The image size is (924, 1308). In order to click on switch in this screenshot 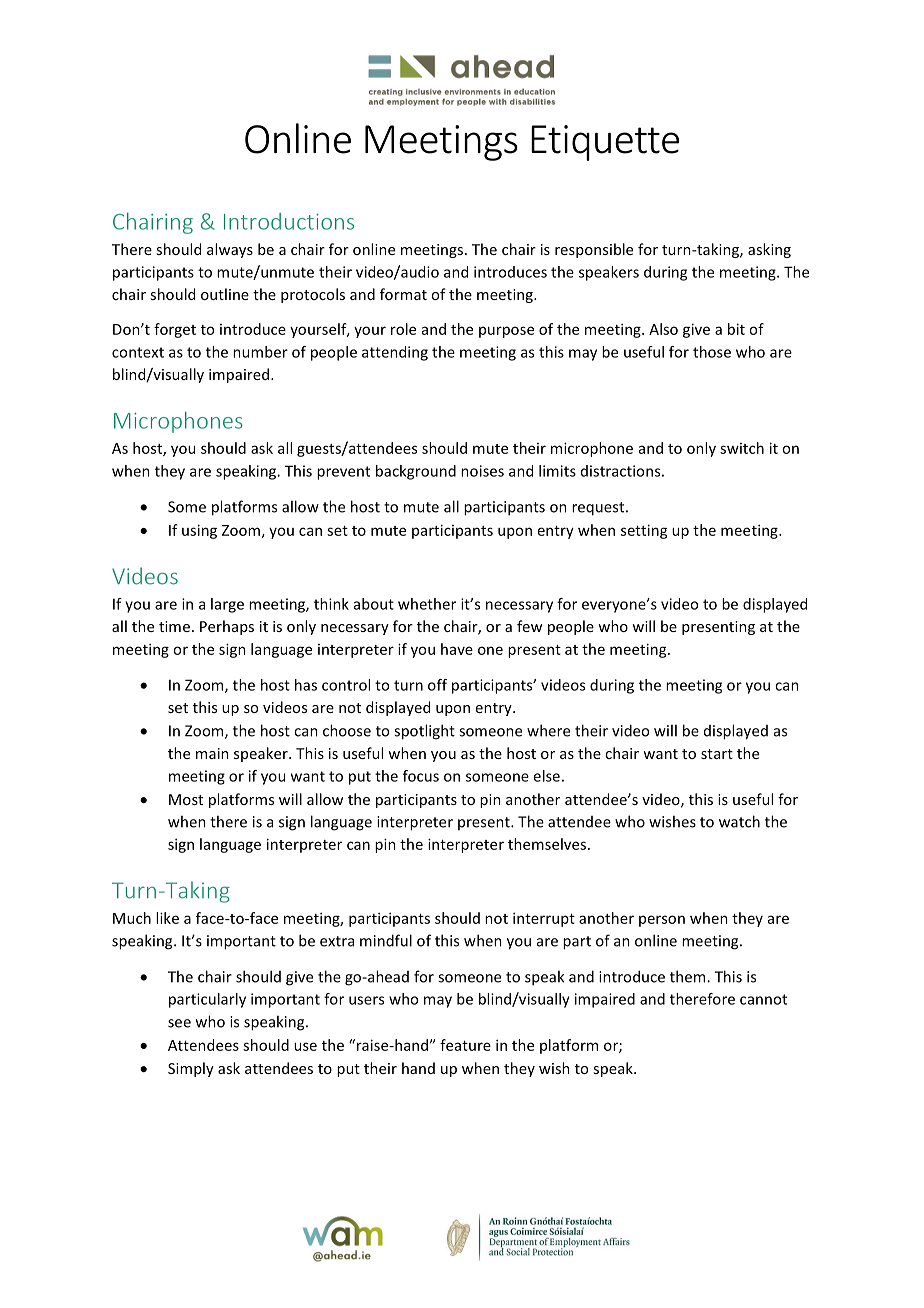, I will do `click(742, 448)`.
